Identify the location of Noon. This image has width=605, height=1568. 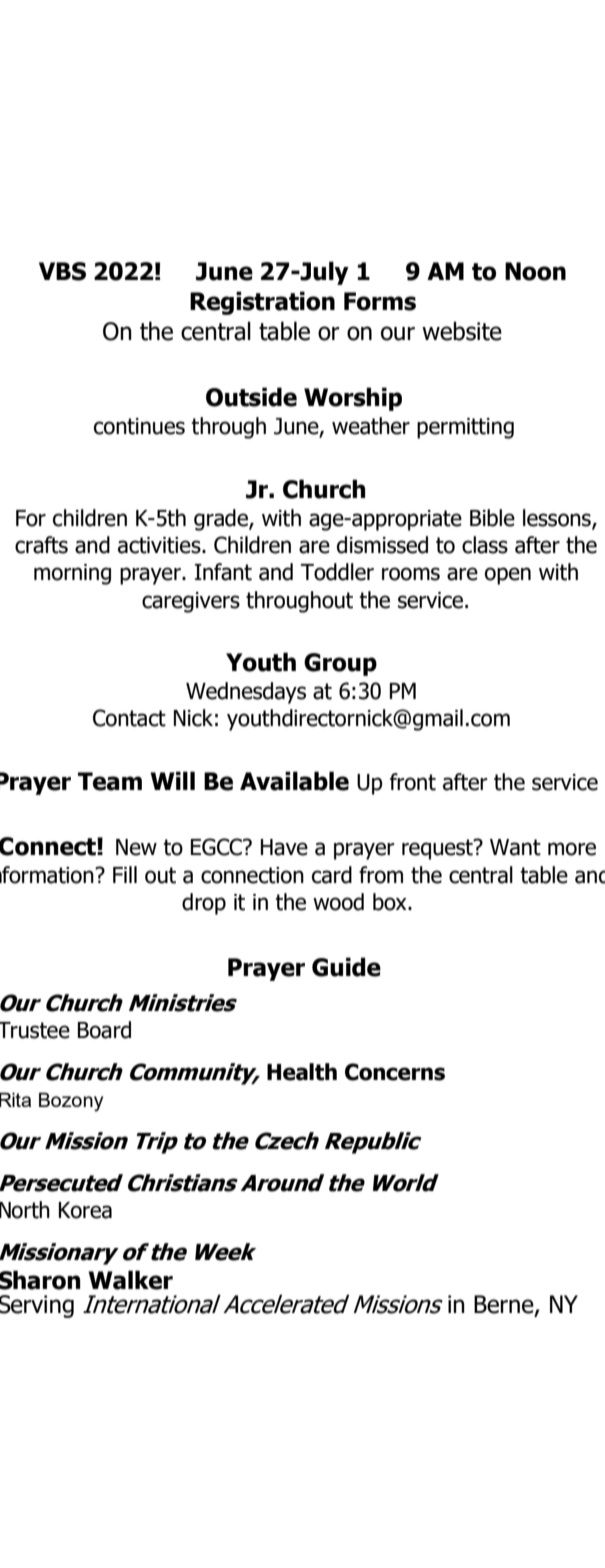
(535, 271).
